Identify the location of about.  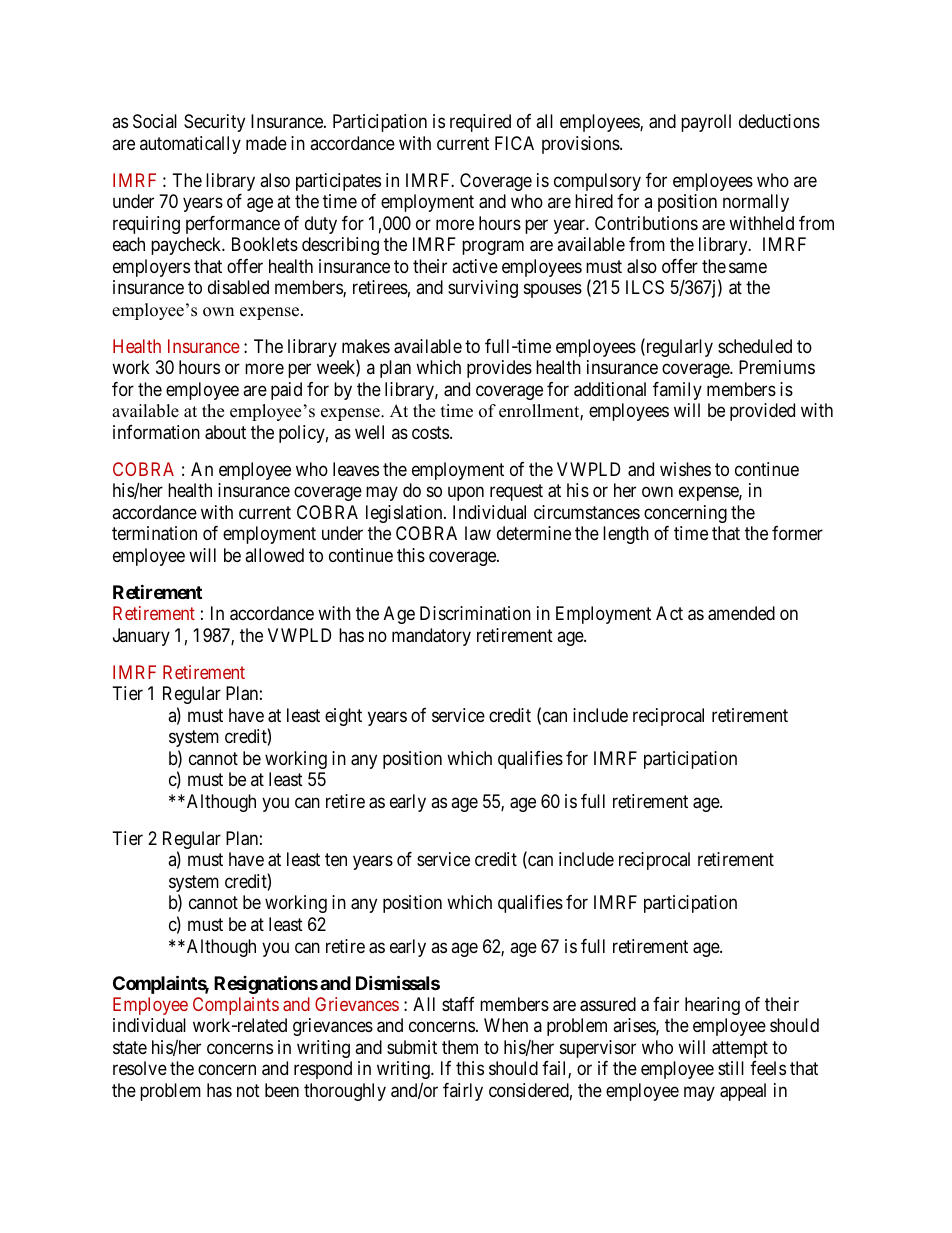
(225, 432).
